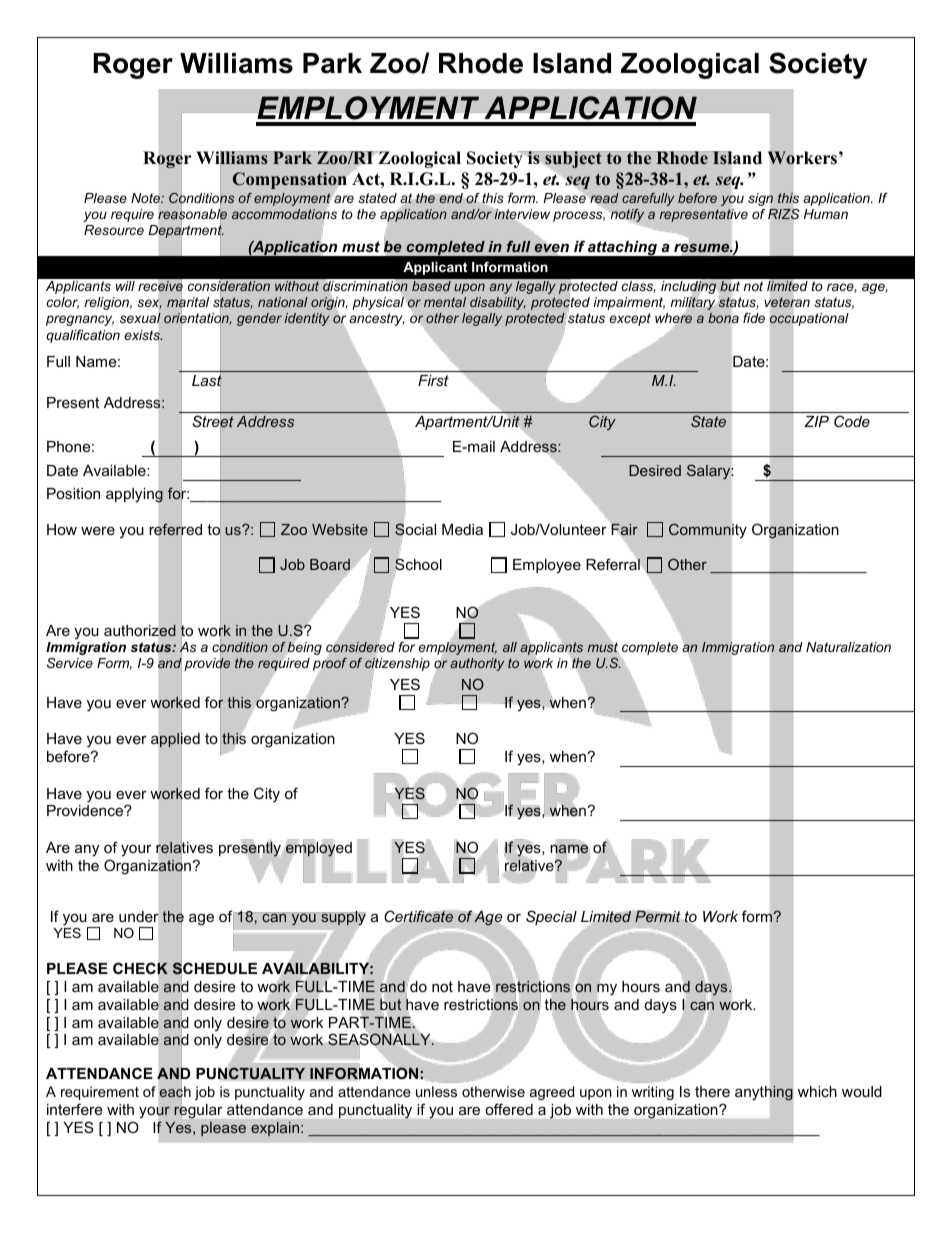 This screenshot has height=1233, width=952. Describe the element at coordinates (816, 421) in the screenshot. I see `ZIP` at that location.
